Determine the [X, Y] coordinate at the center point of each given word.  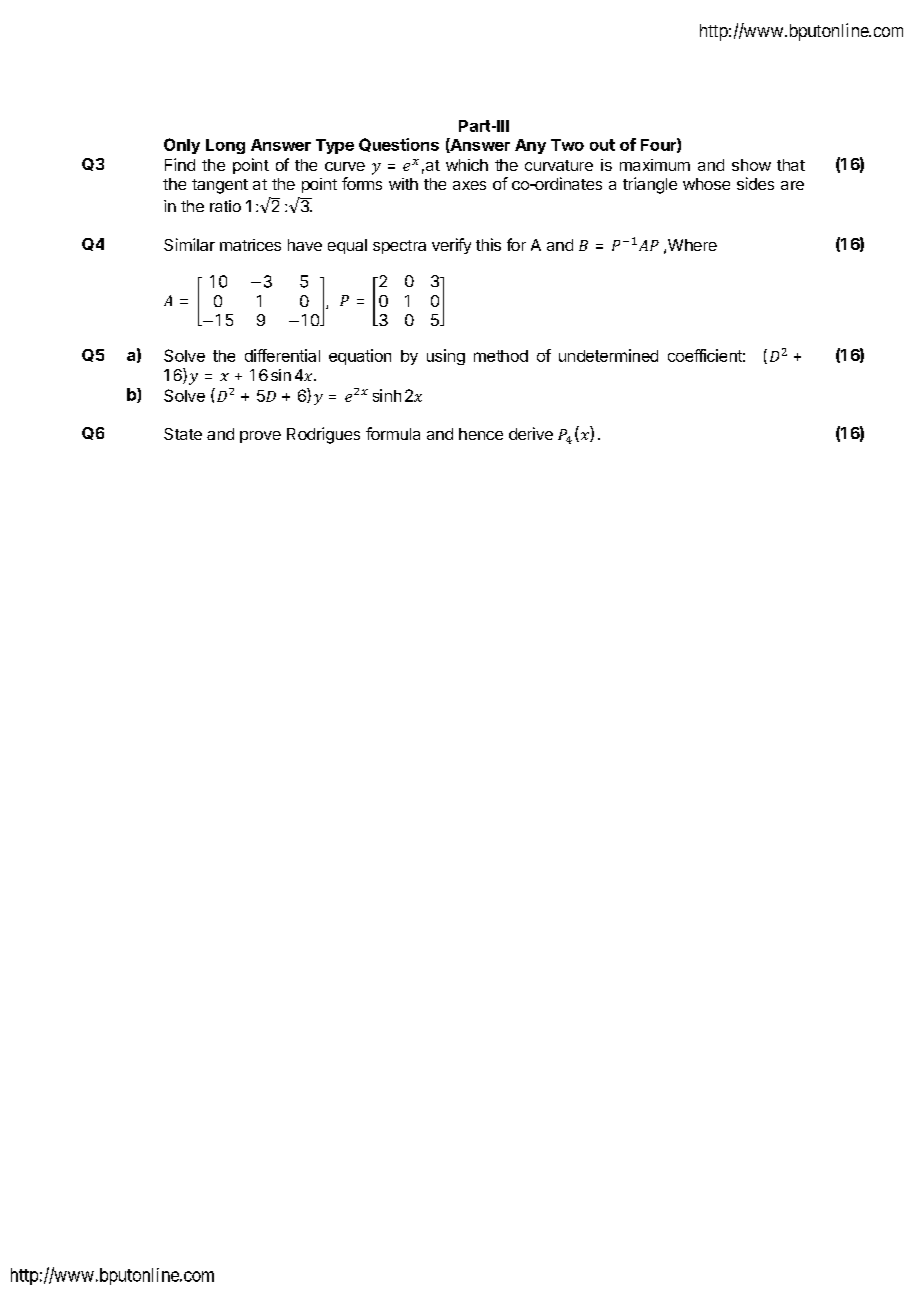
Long [225, 146]
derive [531, 433]
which [467, 165]
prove [260, 437]
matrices [250, 245]
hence [481, 434]
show [751, 165]
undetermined [608, 355]
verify [451, 246]
